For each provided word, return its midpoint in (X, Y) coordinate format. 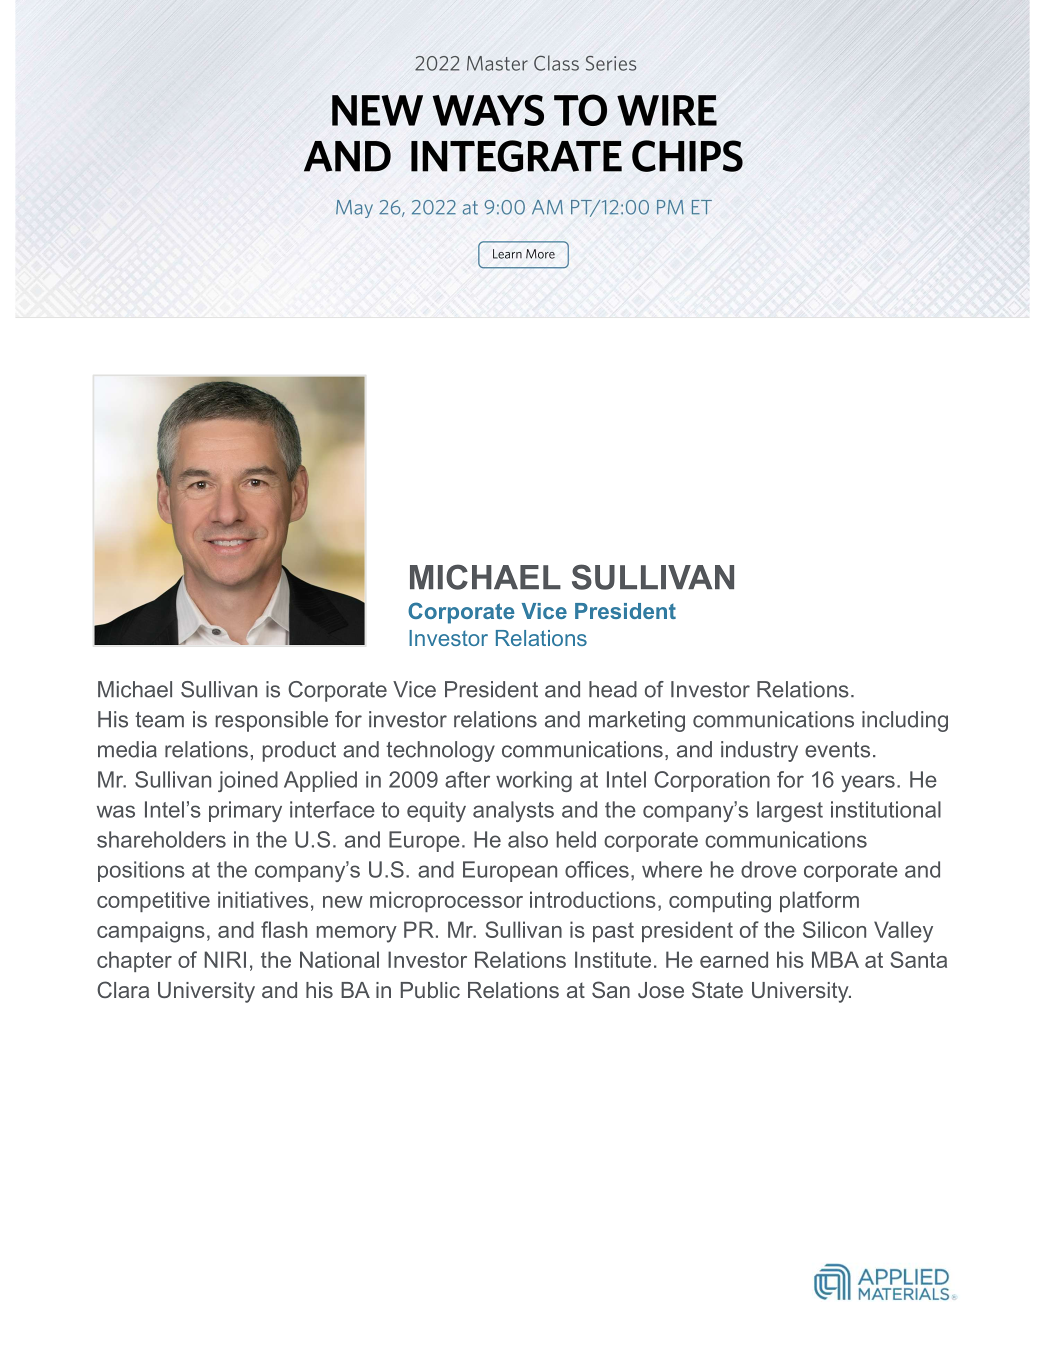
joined (248, 781)
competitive (153, 901)
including (905, 721)
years (868, 783)
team (159, 720)
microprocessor (446, 901)
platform (819, 901)
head (613, 689)
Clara (123, 989)
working (534, 781)
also (528, 839)
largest (790, 811)
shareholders (161, 839)
